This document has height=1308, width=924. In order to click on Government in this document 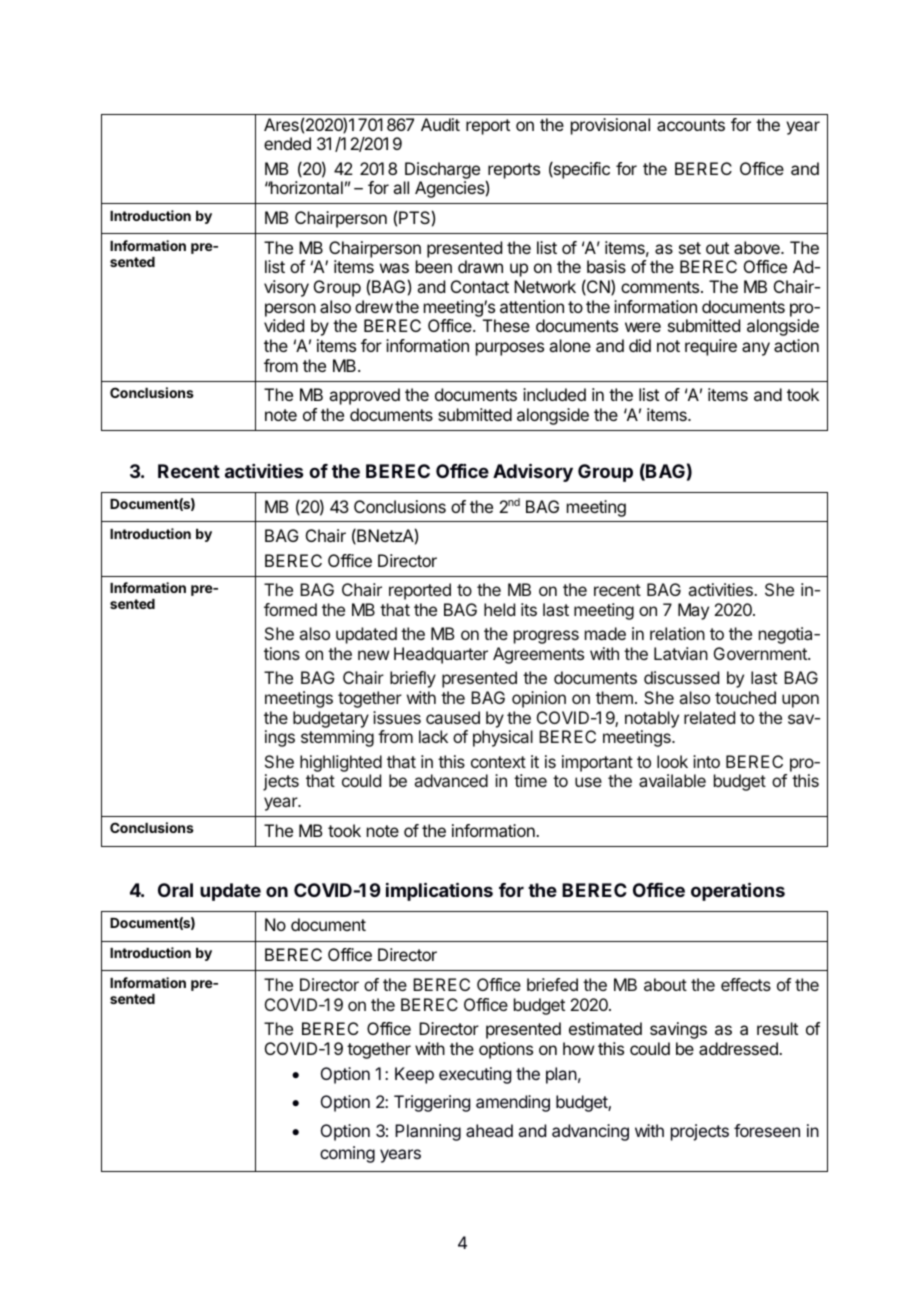, I will do `click(761, 653)`.
